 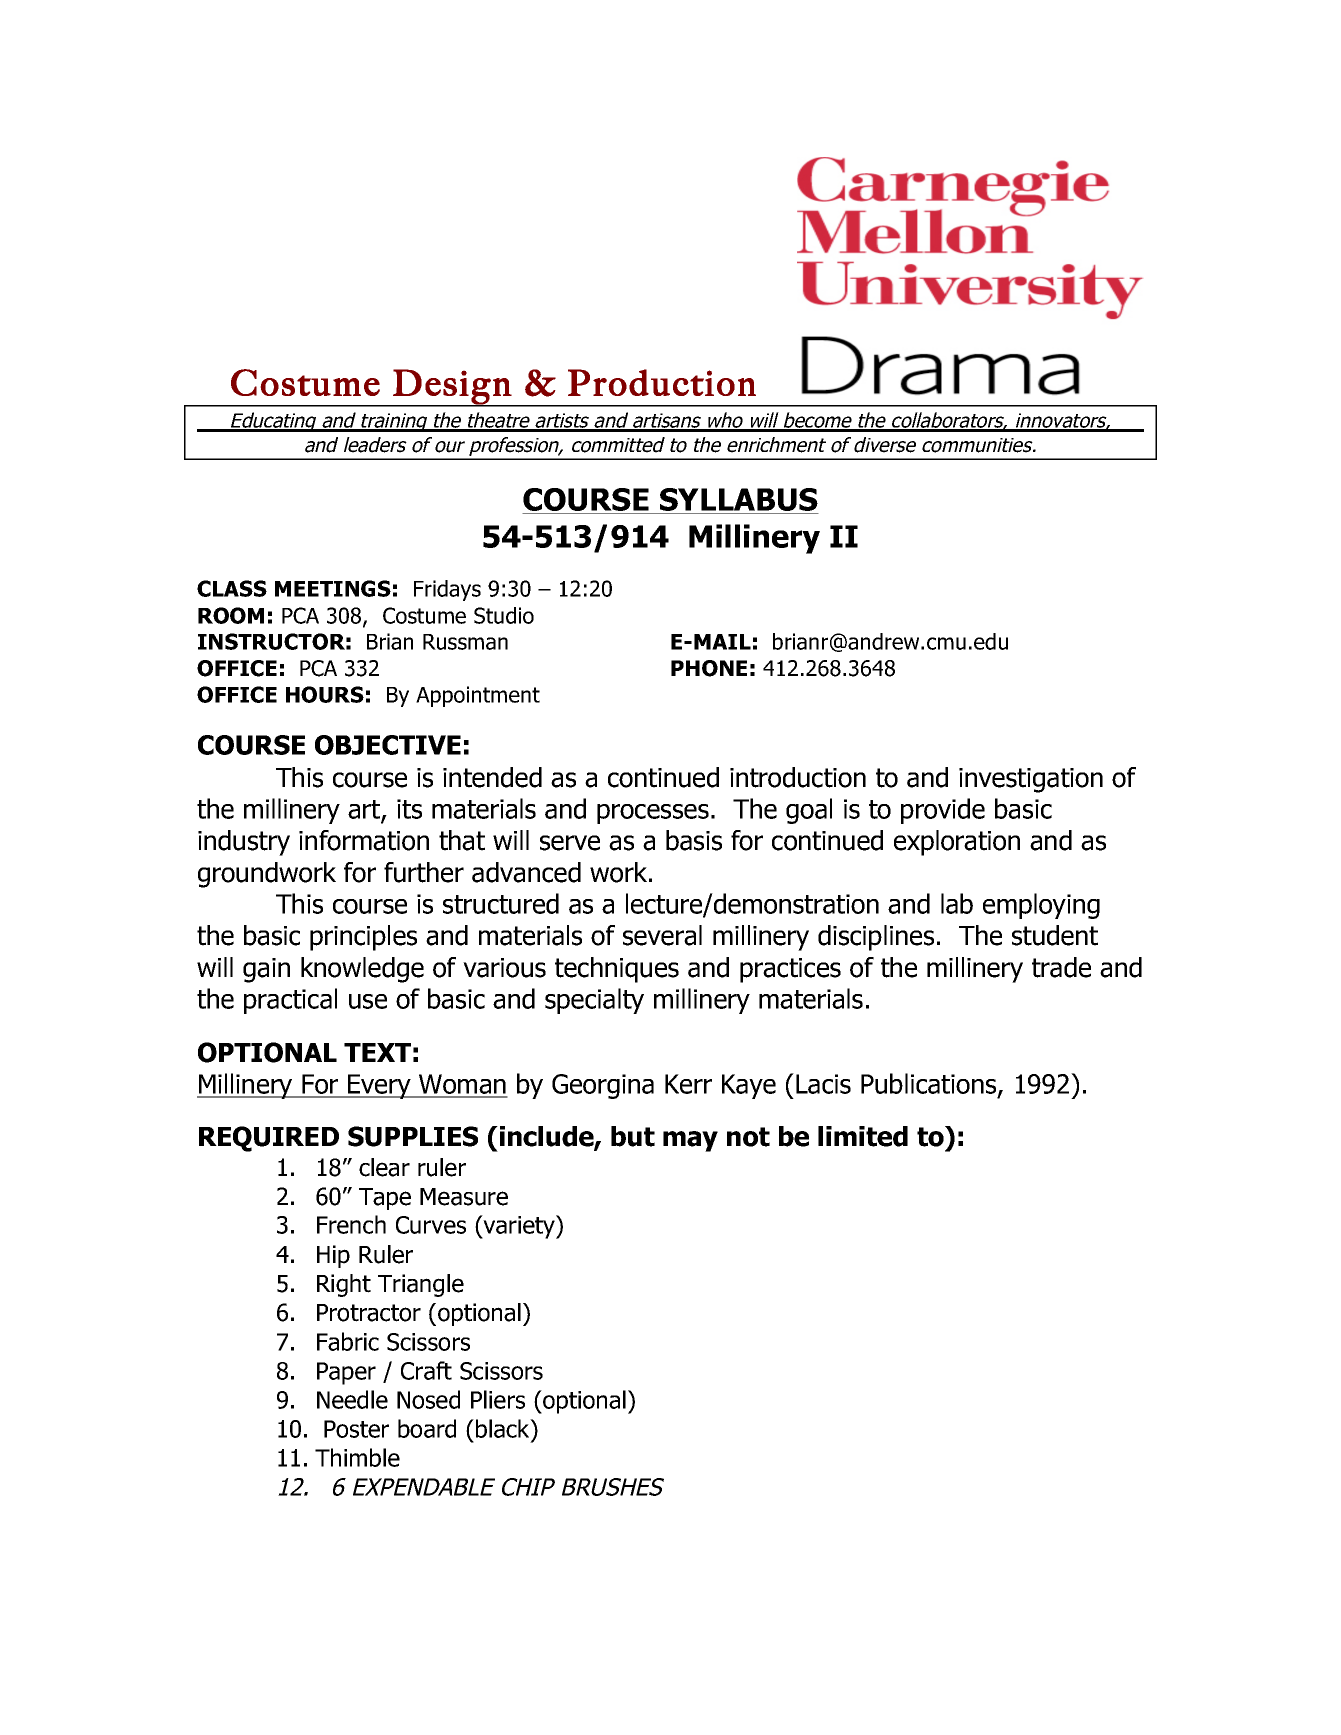 What do you see at coordinates (346, 1373) in the image?
I see `Paper` at bounding box center [346, 1373].
